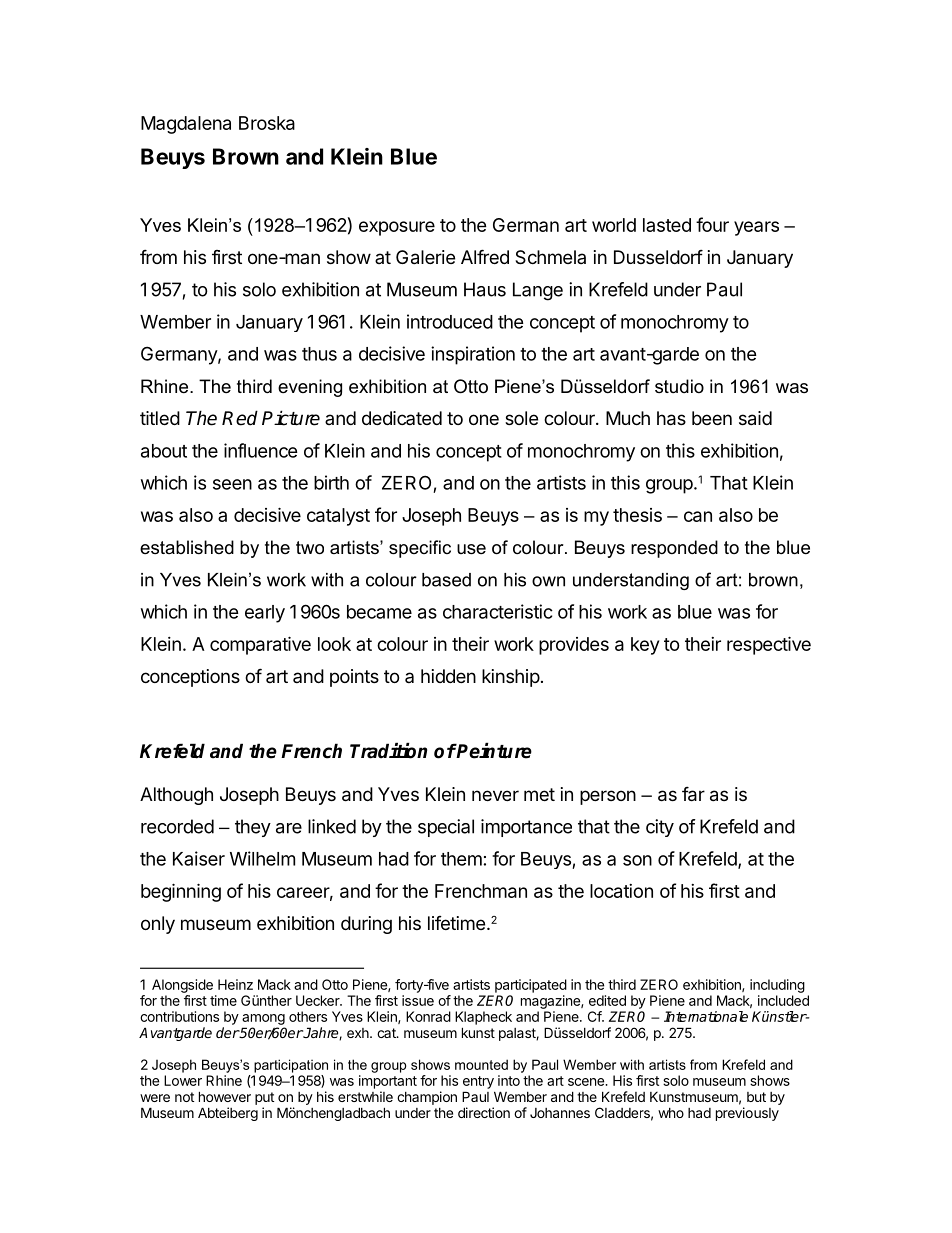 The height and width of the image is (1233, 952). What do you see at coordinates (397, 228) in the image?
I see `exposure` at bounding box center [397, 228].
